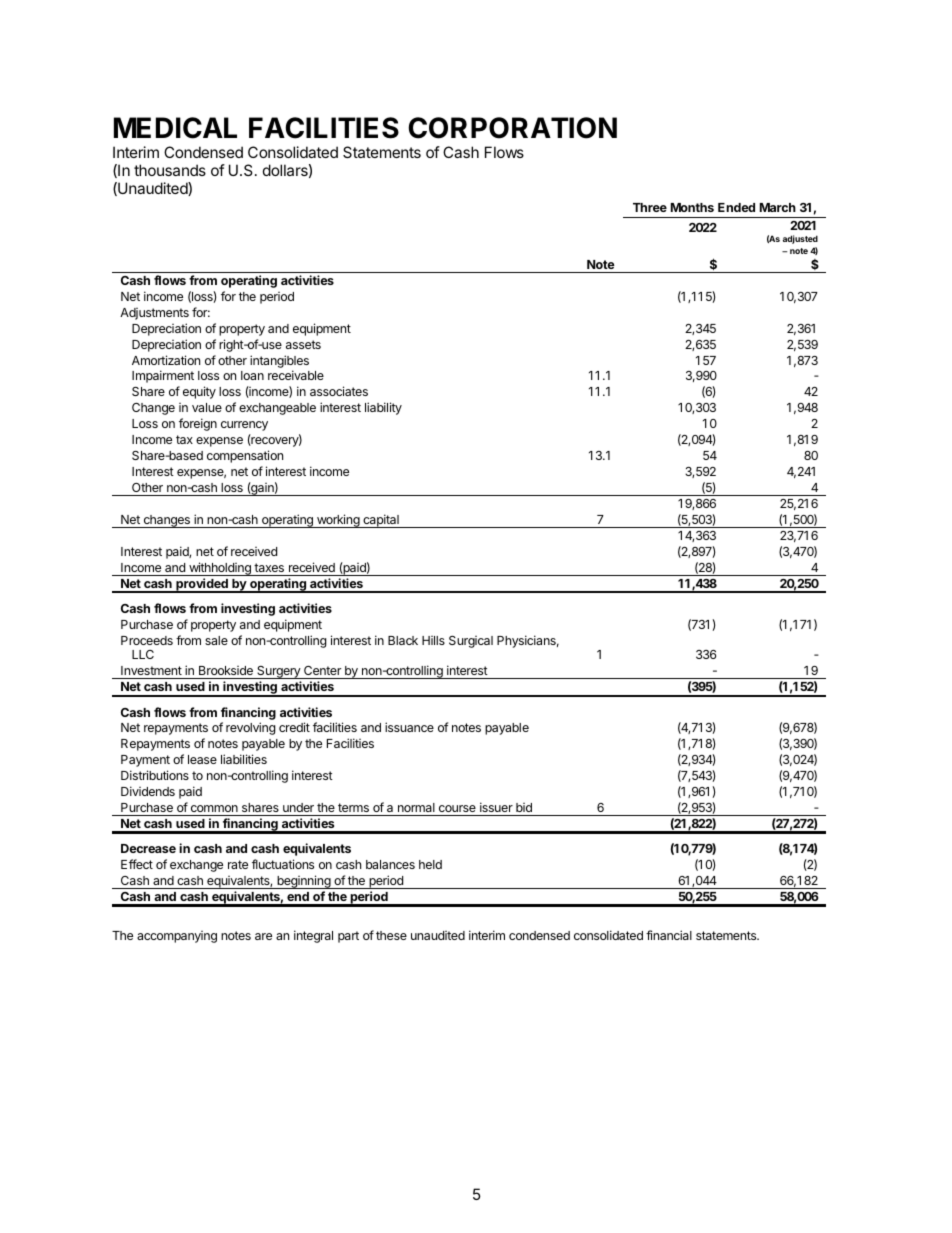 This image has height=1233, width=952. Describe the element at coordinates (383, 408) in the image. I see `liability` at that location.
